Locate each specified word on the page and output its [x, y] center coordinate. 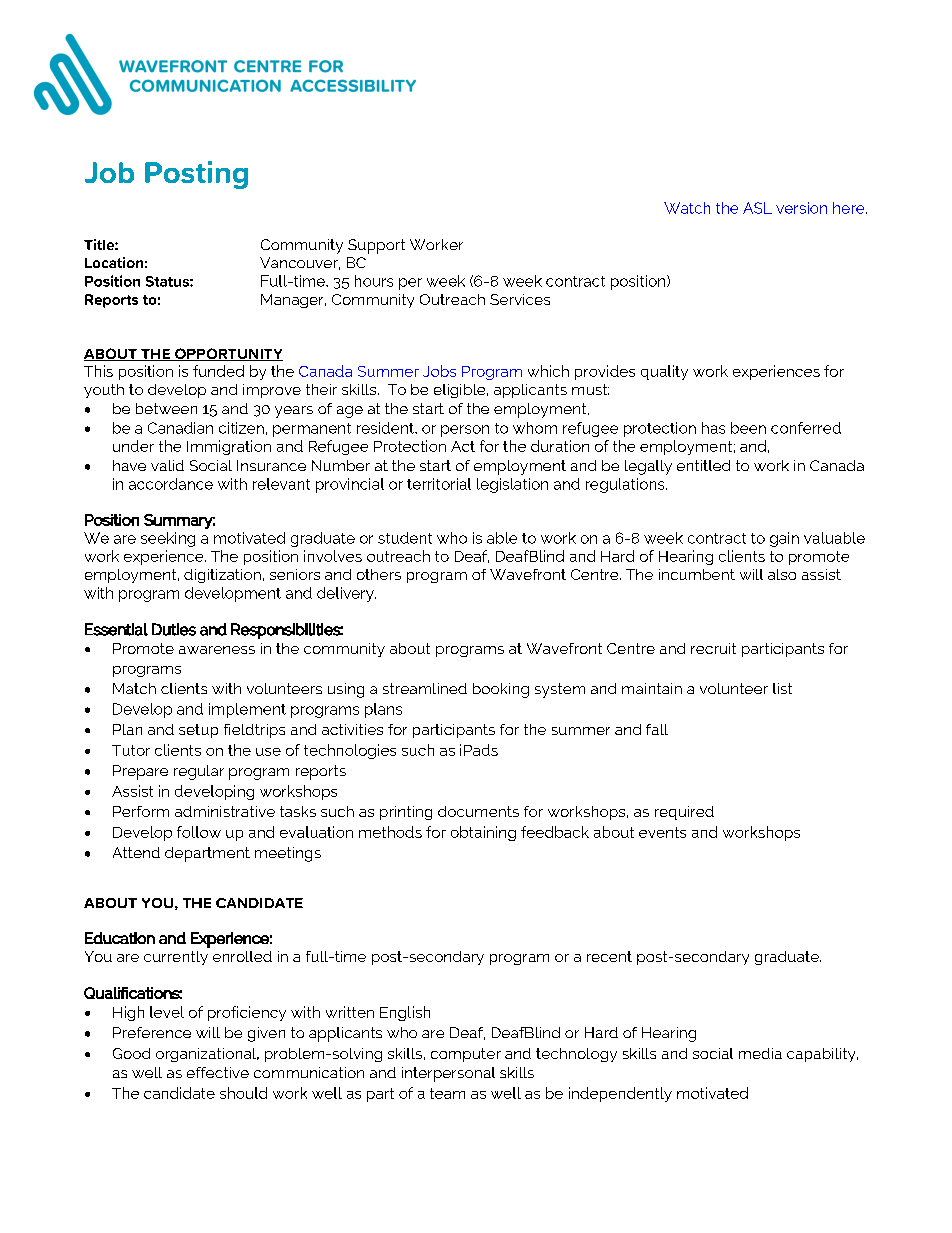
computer [466, 1055]
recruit [713, 648]
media [760, 1053]
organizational [207, 1055]
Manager [293, 301]
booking [501, 690]
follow [199, 832]
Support [376, 246]
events [662, 832]
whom [535, 428]
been [748, 428]
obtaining [483, 833]
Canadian [180, 428]
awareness [217, 650]
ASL [757, 208]
